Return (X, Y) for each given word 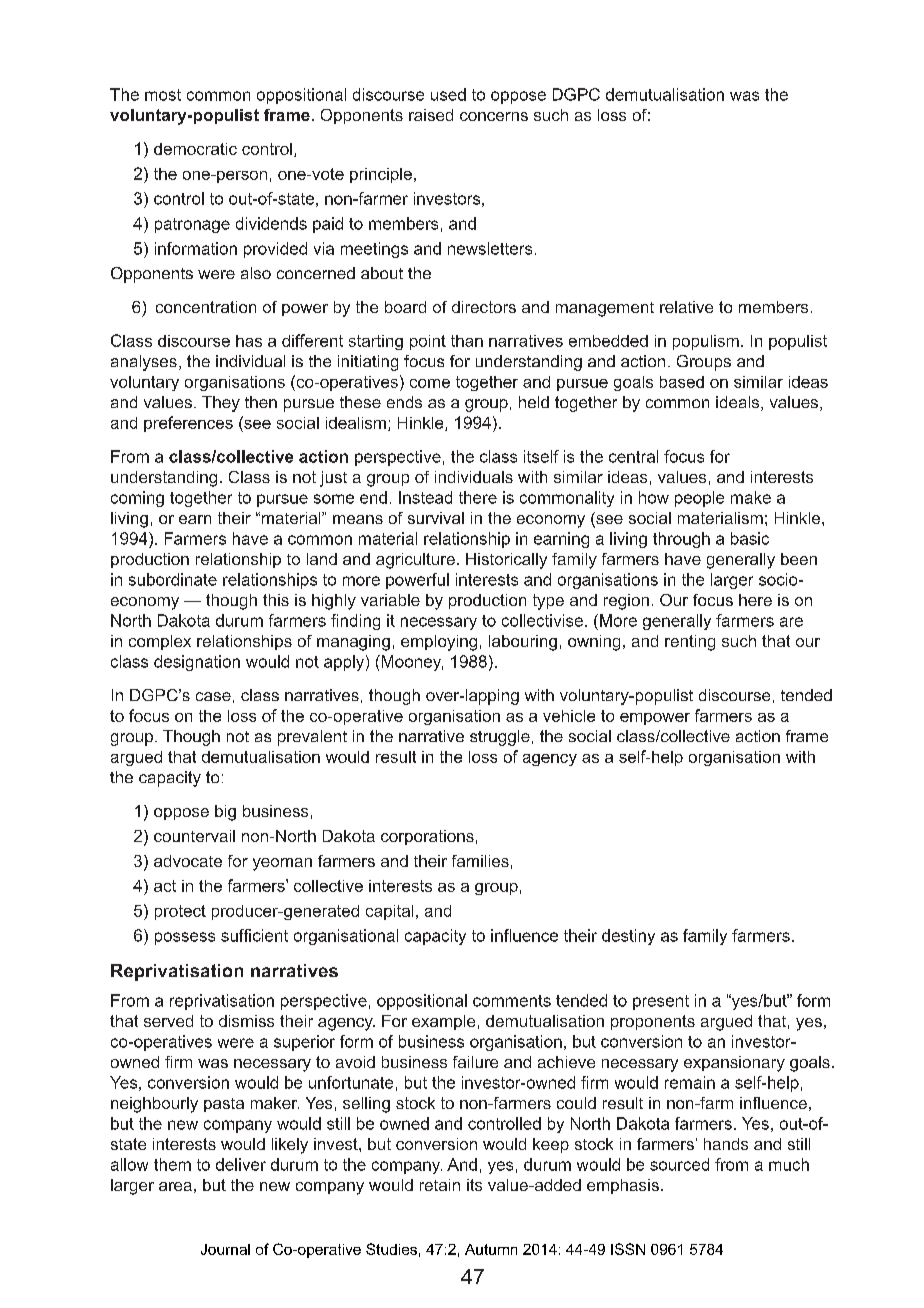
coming (137, 499)
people (699, 499)
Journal (225, 1249)
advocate (188, 861)
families (480, 861)
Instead (425, 497)
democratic (195, 149)
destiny (628, 937)
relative (686, 307)
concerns (494, 116)
